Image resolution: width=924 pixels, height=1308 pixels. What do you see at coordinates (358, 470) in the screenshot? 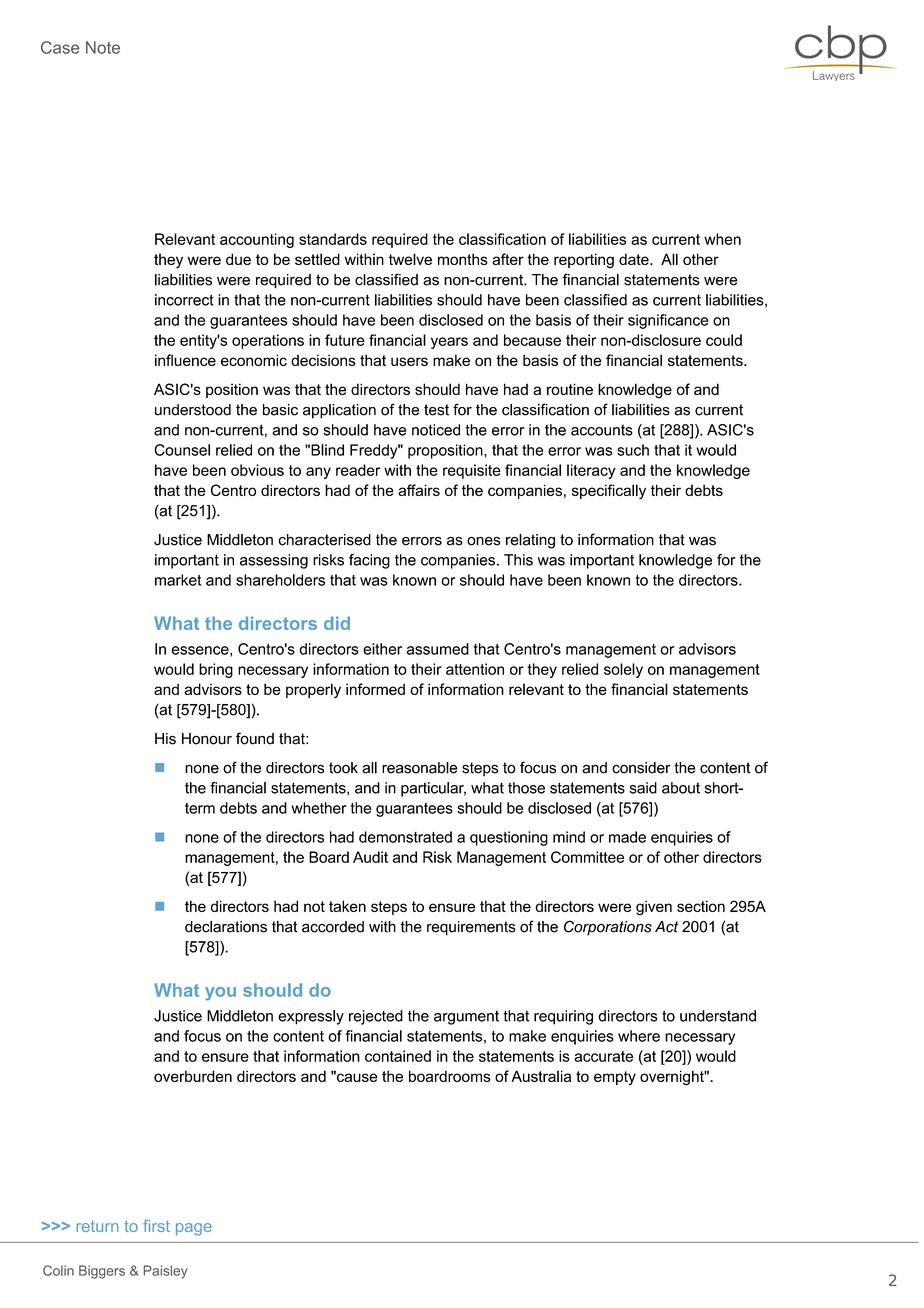
I see `reader` at bounding box center [358, 470].
